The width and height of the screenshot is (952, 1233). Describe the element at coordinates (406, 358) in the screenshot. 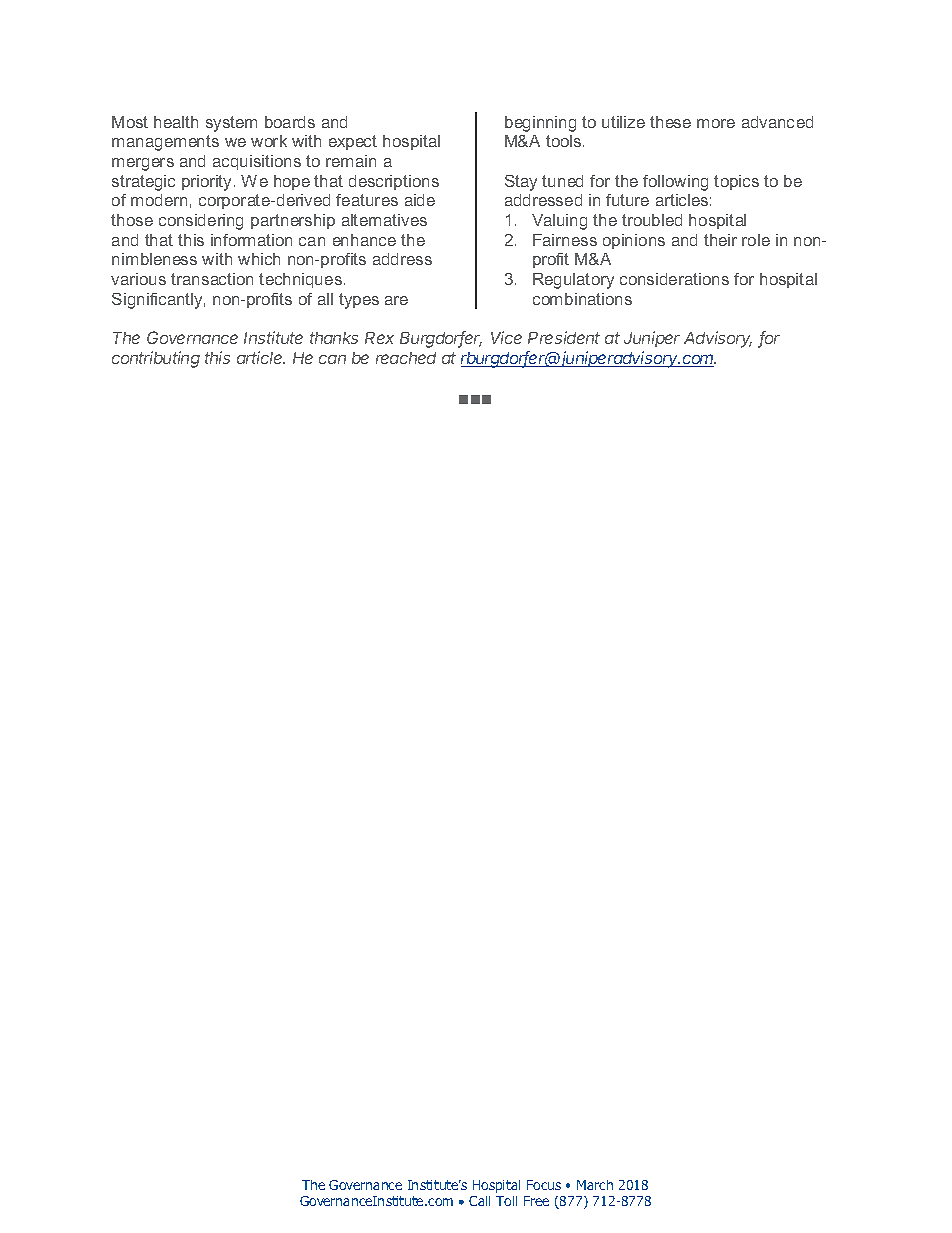

I see `reached` at that location.
